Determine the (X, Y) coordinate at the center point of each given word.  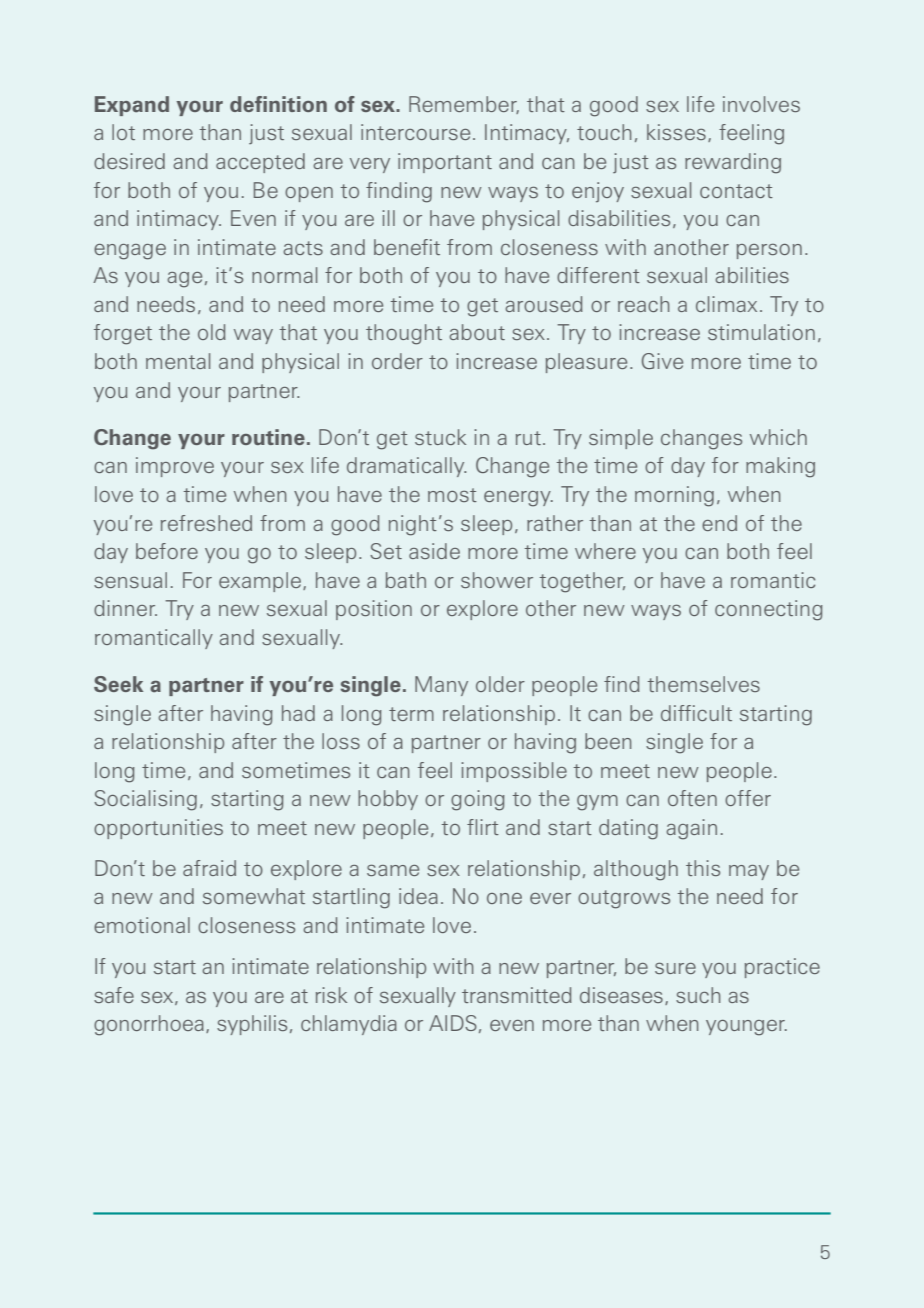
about (477, 332)
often (692, 798)
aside (434, 551)
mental (178, 361)
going (478, 800)
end (719, 523)
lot (123, 132)
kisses (676, 132)
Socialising (145, 800)
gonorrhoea (149, 1025)
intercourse (415, 132)
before (167, 551)
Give (662, 361)
